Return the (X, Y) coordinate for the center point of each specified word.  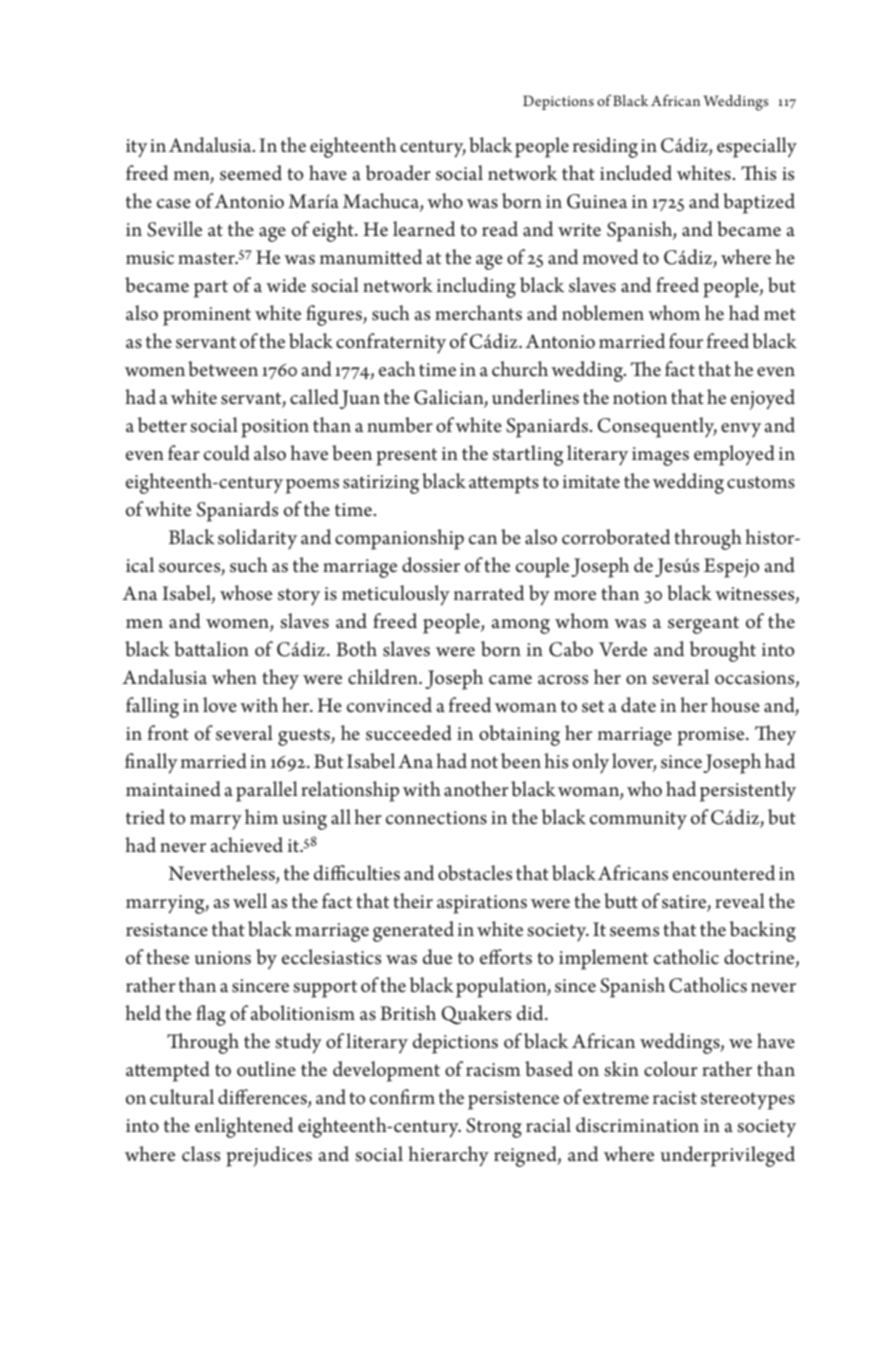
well (250, 901)
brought (722, 651)
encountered (724, 873)
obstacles (475, 873)
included (636, 173)
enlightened (244, 1127)
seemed (251, 173)
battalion (211, 649)
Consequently (657, 427)
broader (398, 173)
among (521, 626)
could (227, 453)
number (400, 425)
